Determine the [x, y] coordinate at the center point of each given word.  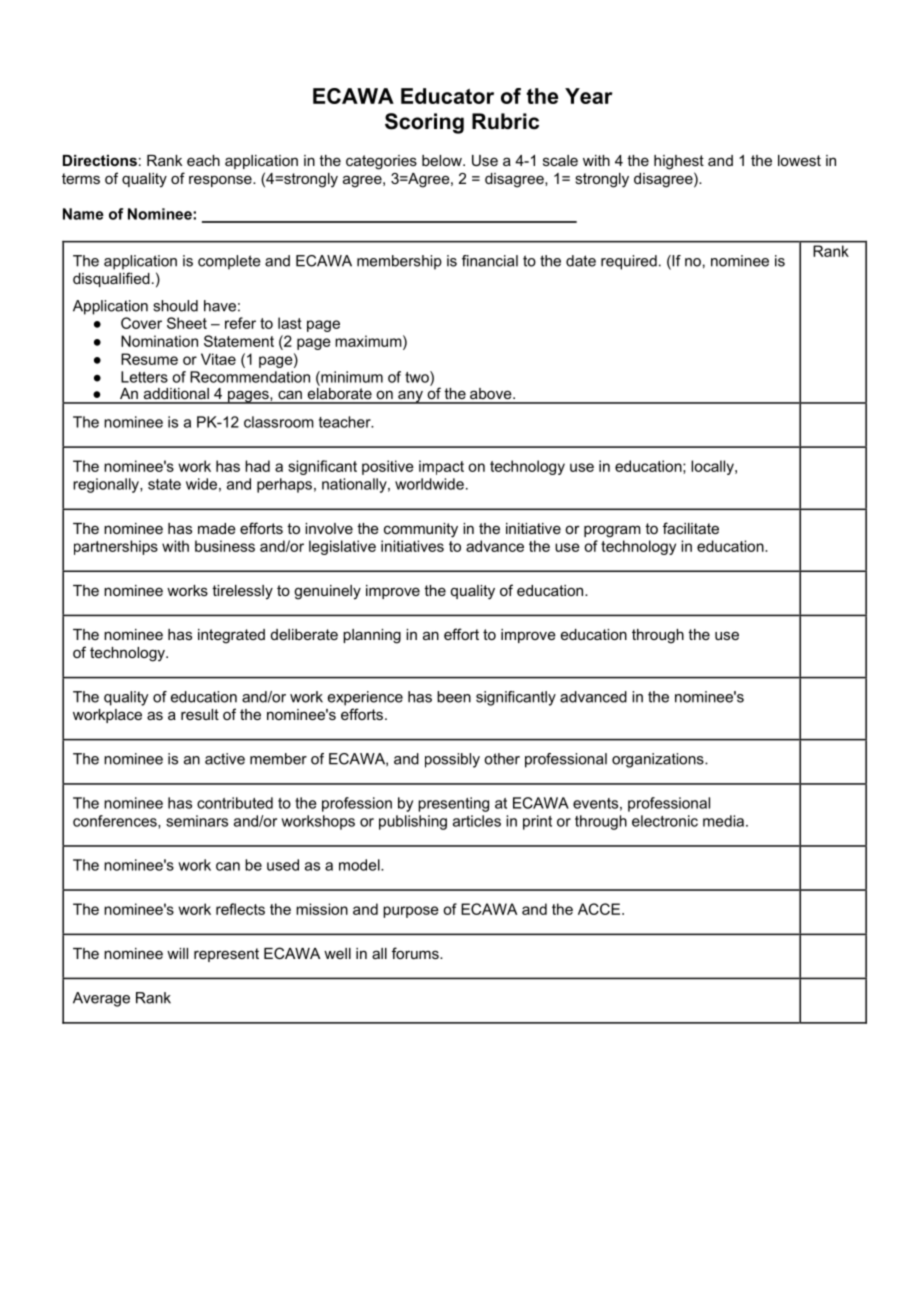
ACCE [600, 909]
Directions [100, 160]
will [177, 953]
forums [416, 953]
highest [679, 162]
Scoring [424, 123]
